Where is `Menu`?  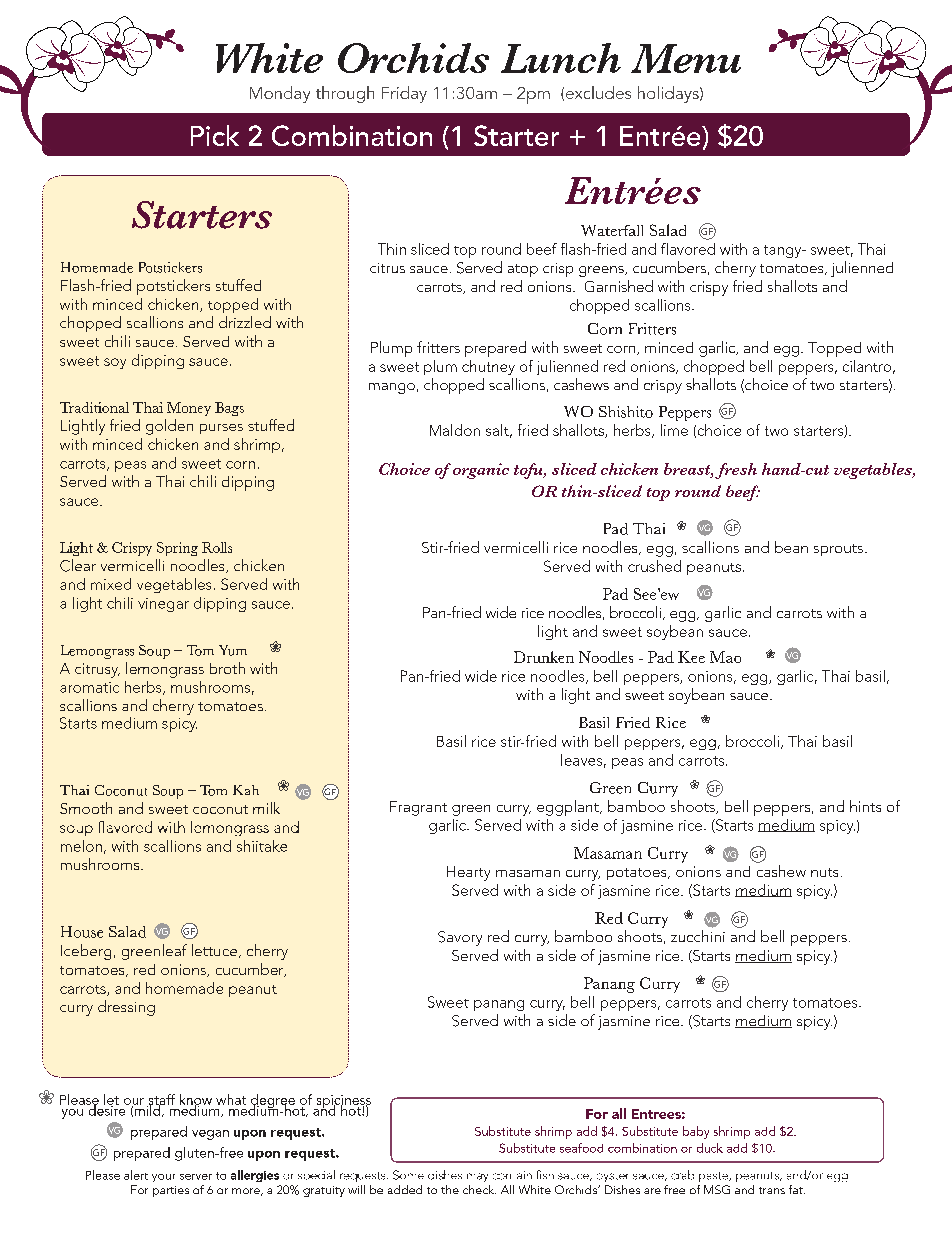 Menu is located at coordinates (686, 58).
